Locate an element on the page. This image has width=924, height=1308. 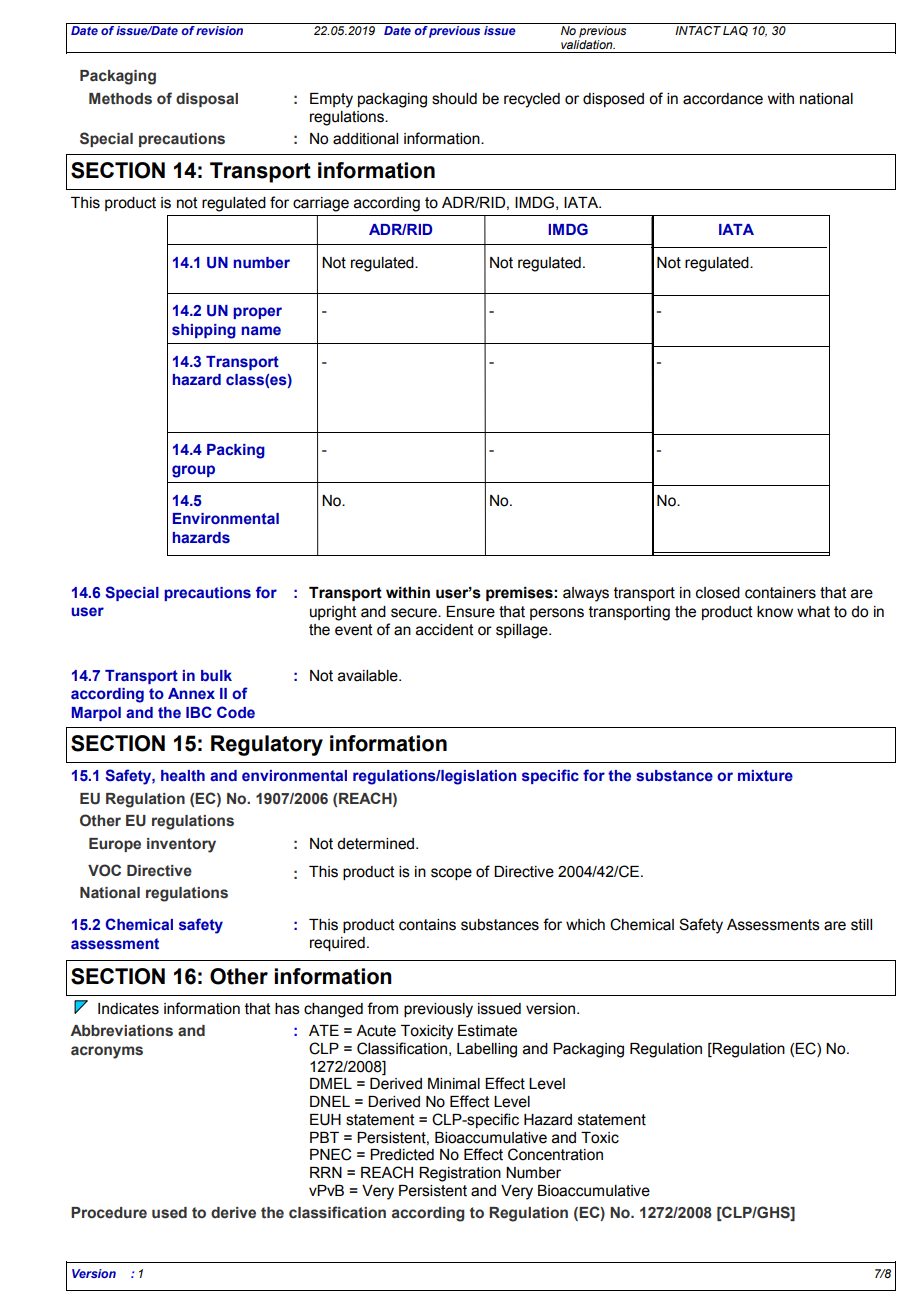
should is located at coordinates (454, 99).
